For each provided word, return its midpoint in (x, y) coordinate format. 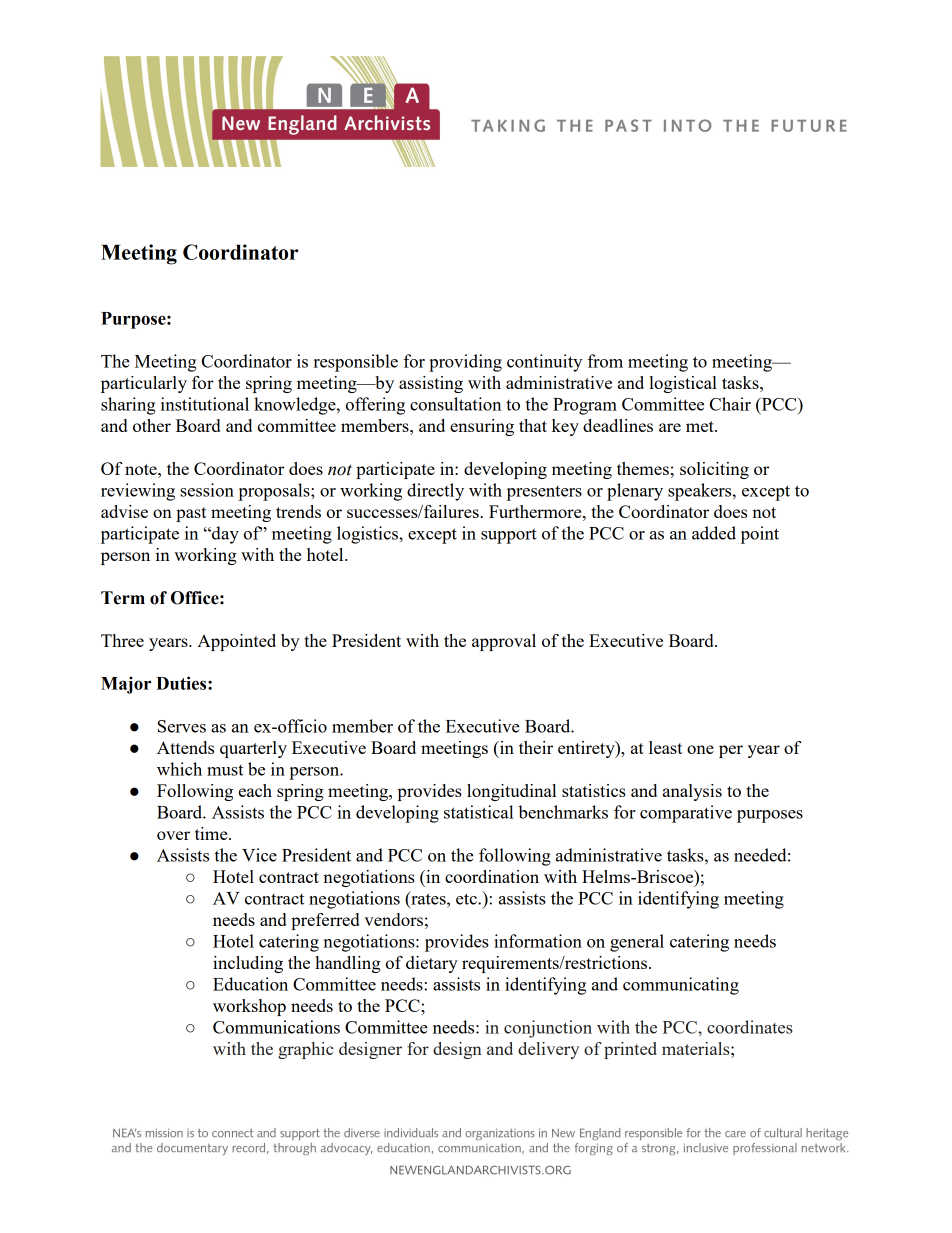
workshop (249, 1007)
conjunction (548, 1029)
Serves (182, 726)
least (665, 747)
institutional (205, 404)
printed (630, 1050)
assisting (431, 384)
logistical (683, 384)
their (536, 747)
